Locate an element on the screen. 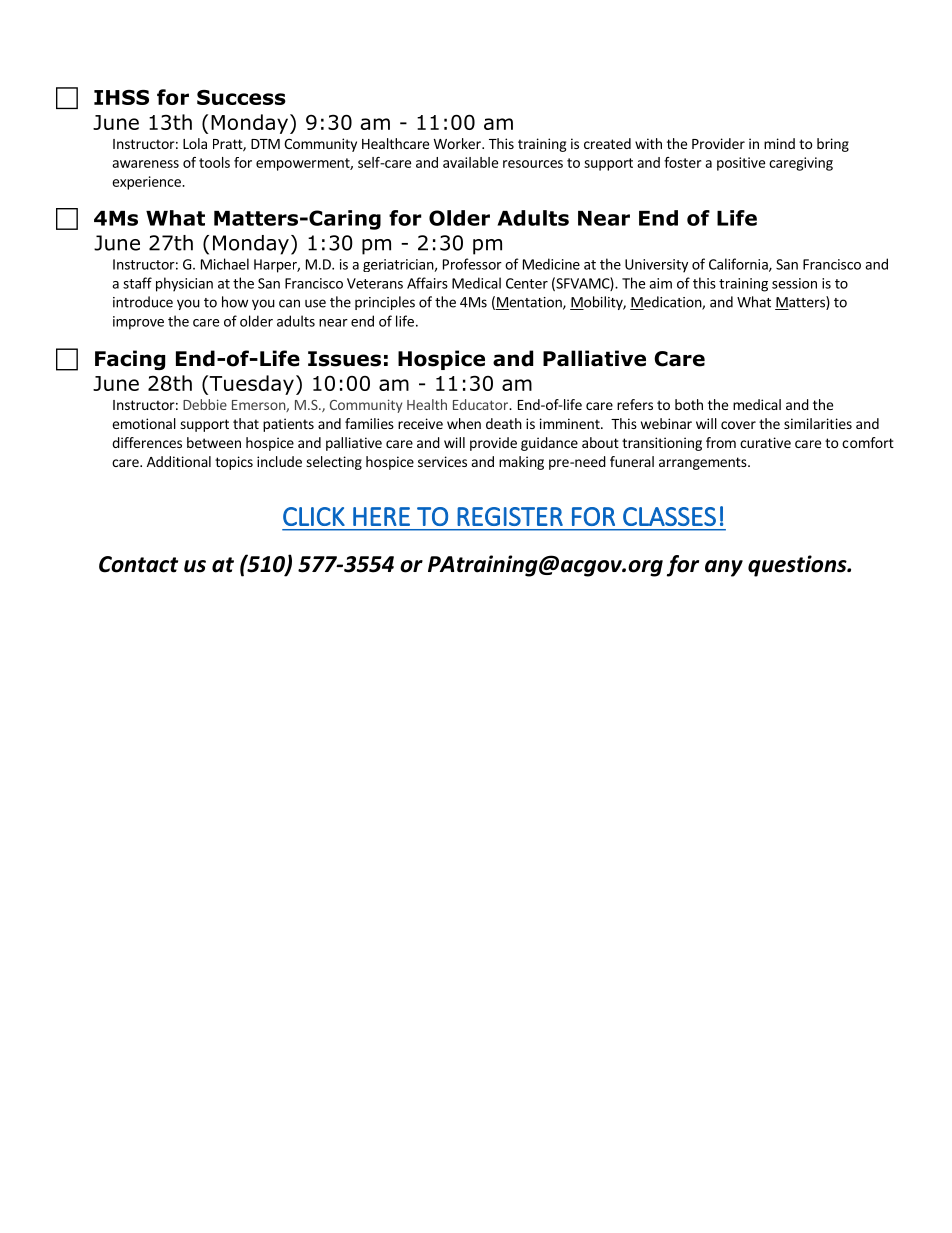 This screenshot has width=952, height=1233. between is located at coordinates (214, 442).
